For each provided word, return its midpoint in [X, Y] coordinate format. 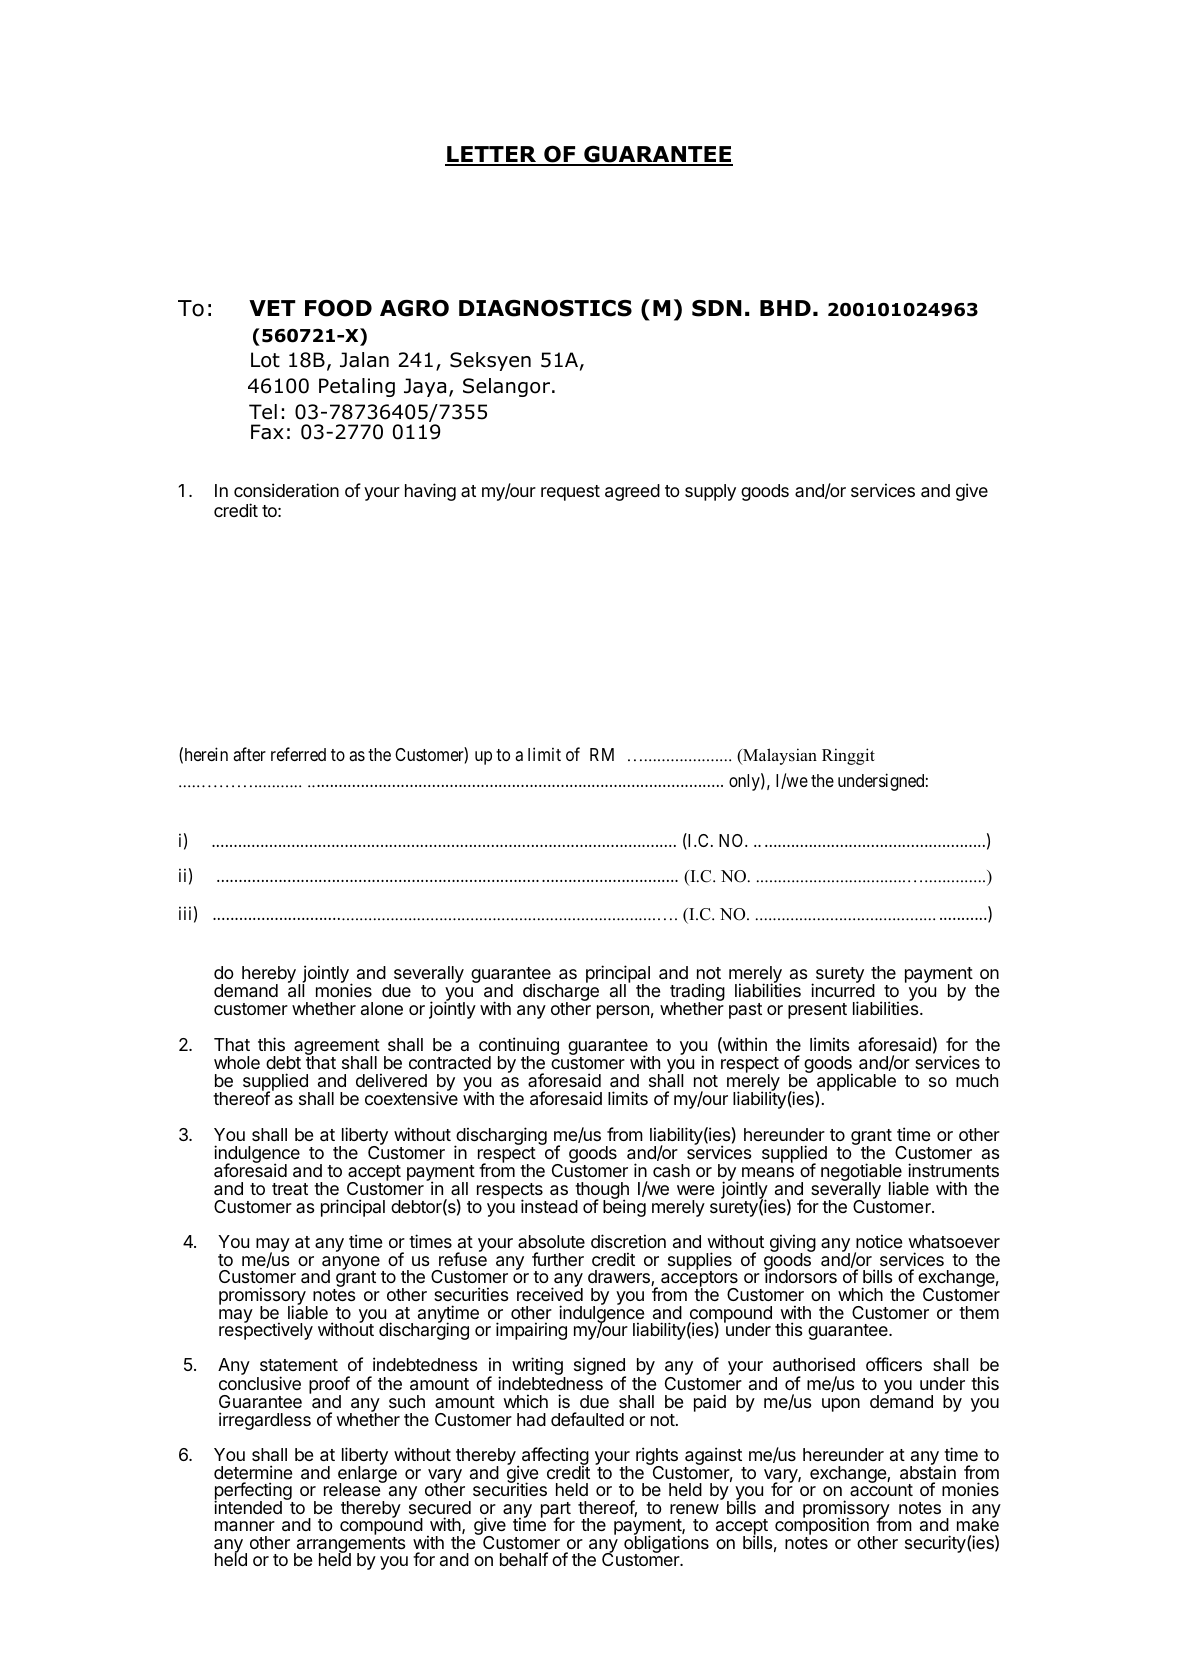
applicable [855, 1083]
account [881, 1489]
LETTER [492, 155]
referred [298, 754]
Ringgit [848, 756]
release [353, 1488]
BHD [785, 308]
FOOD [338, 308]
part [556, 1511]
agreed [632, 492]
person [623, 1012]
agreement [337, 1048]
